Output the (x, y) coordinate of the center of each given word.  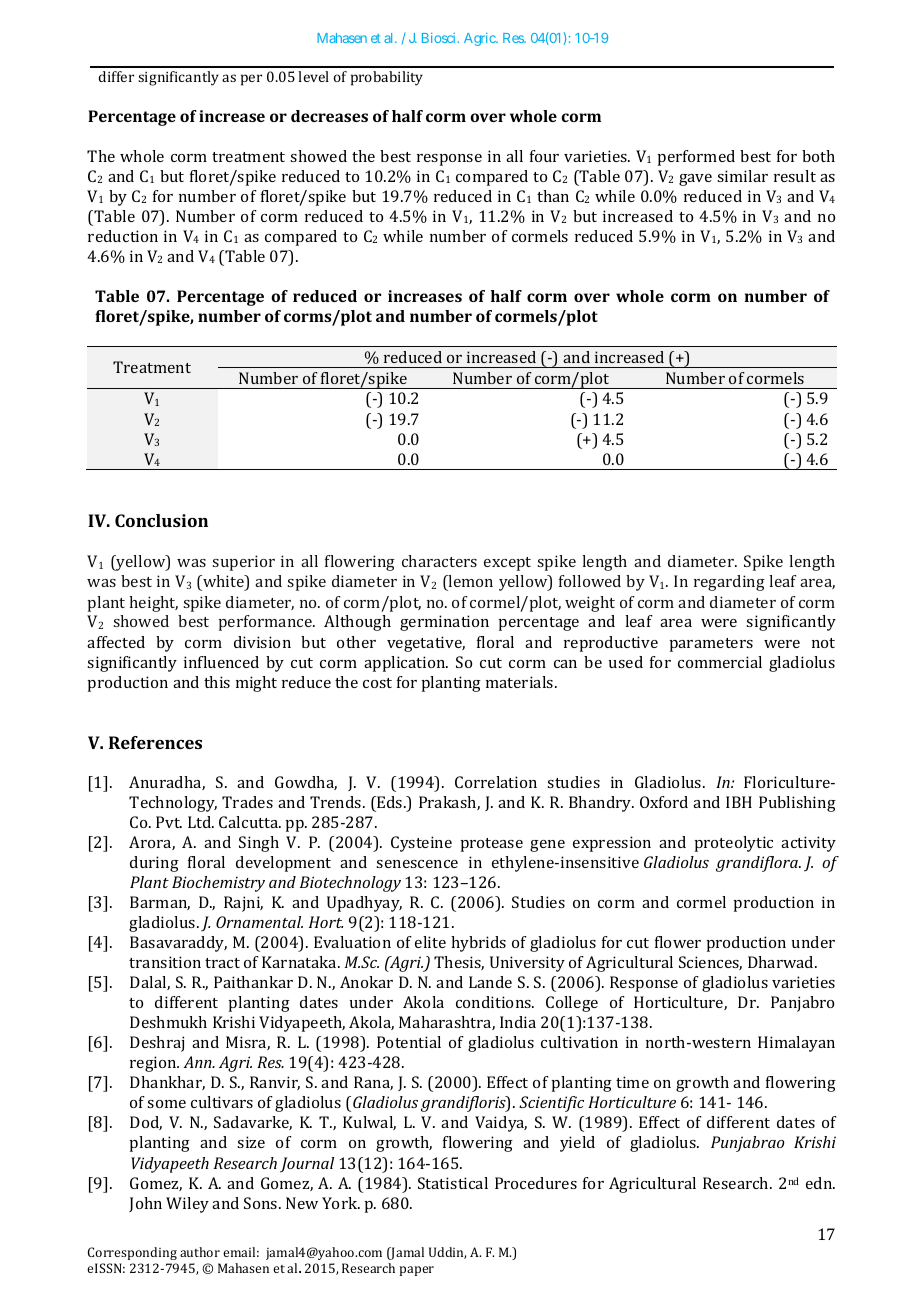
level (313, 76)
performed (696, 158)
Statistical (453, 1183)
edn (820, 1183)
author (200, 1252)
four (544, 156)
